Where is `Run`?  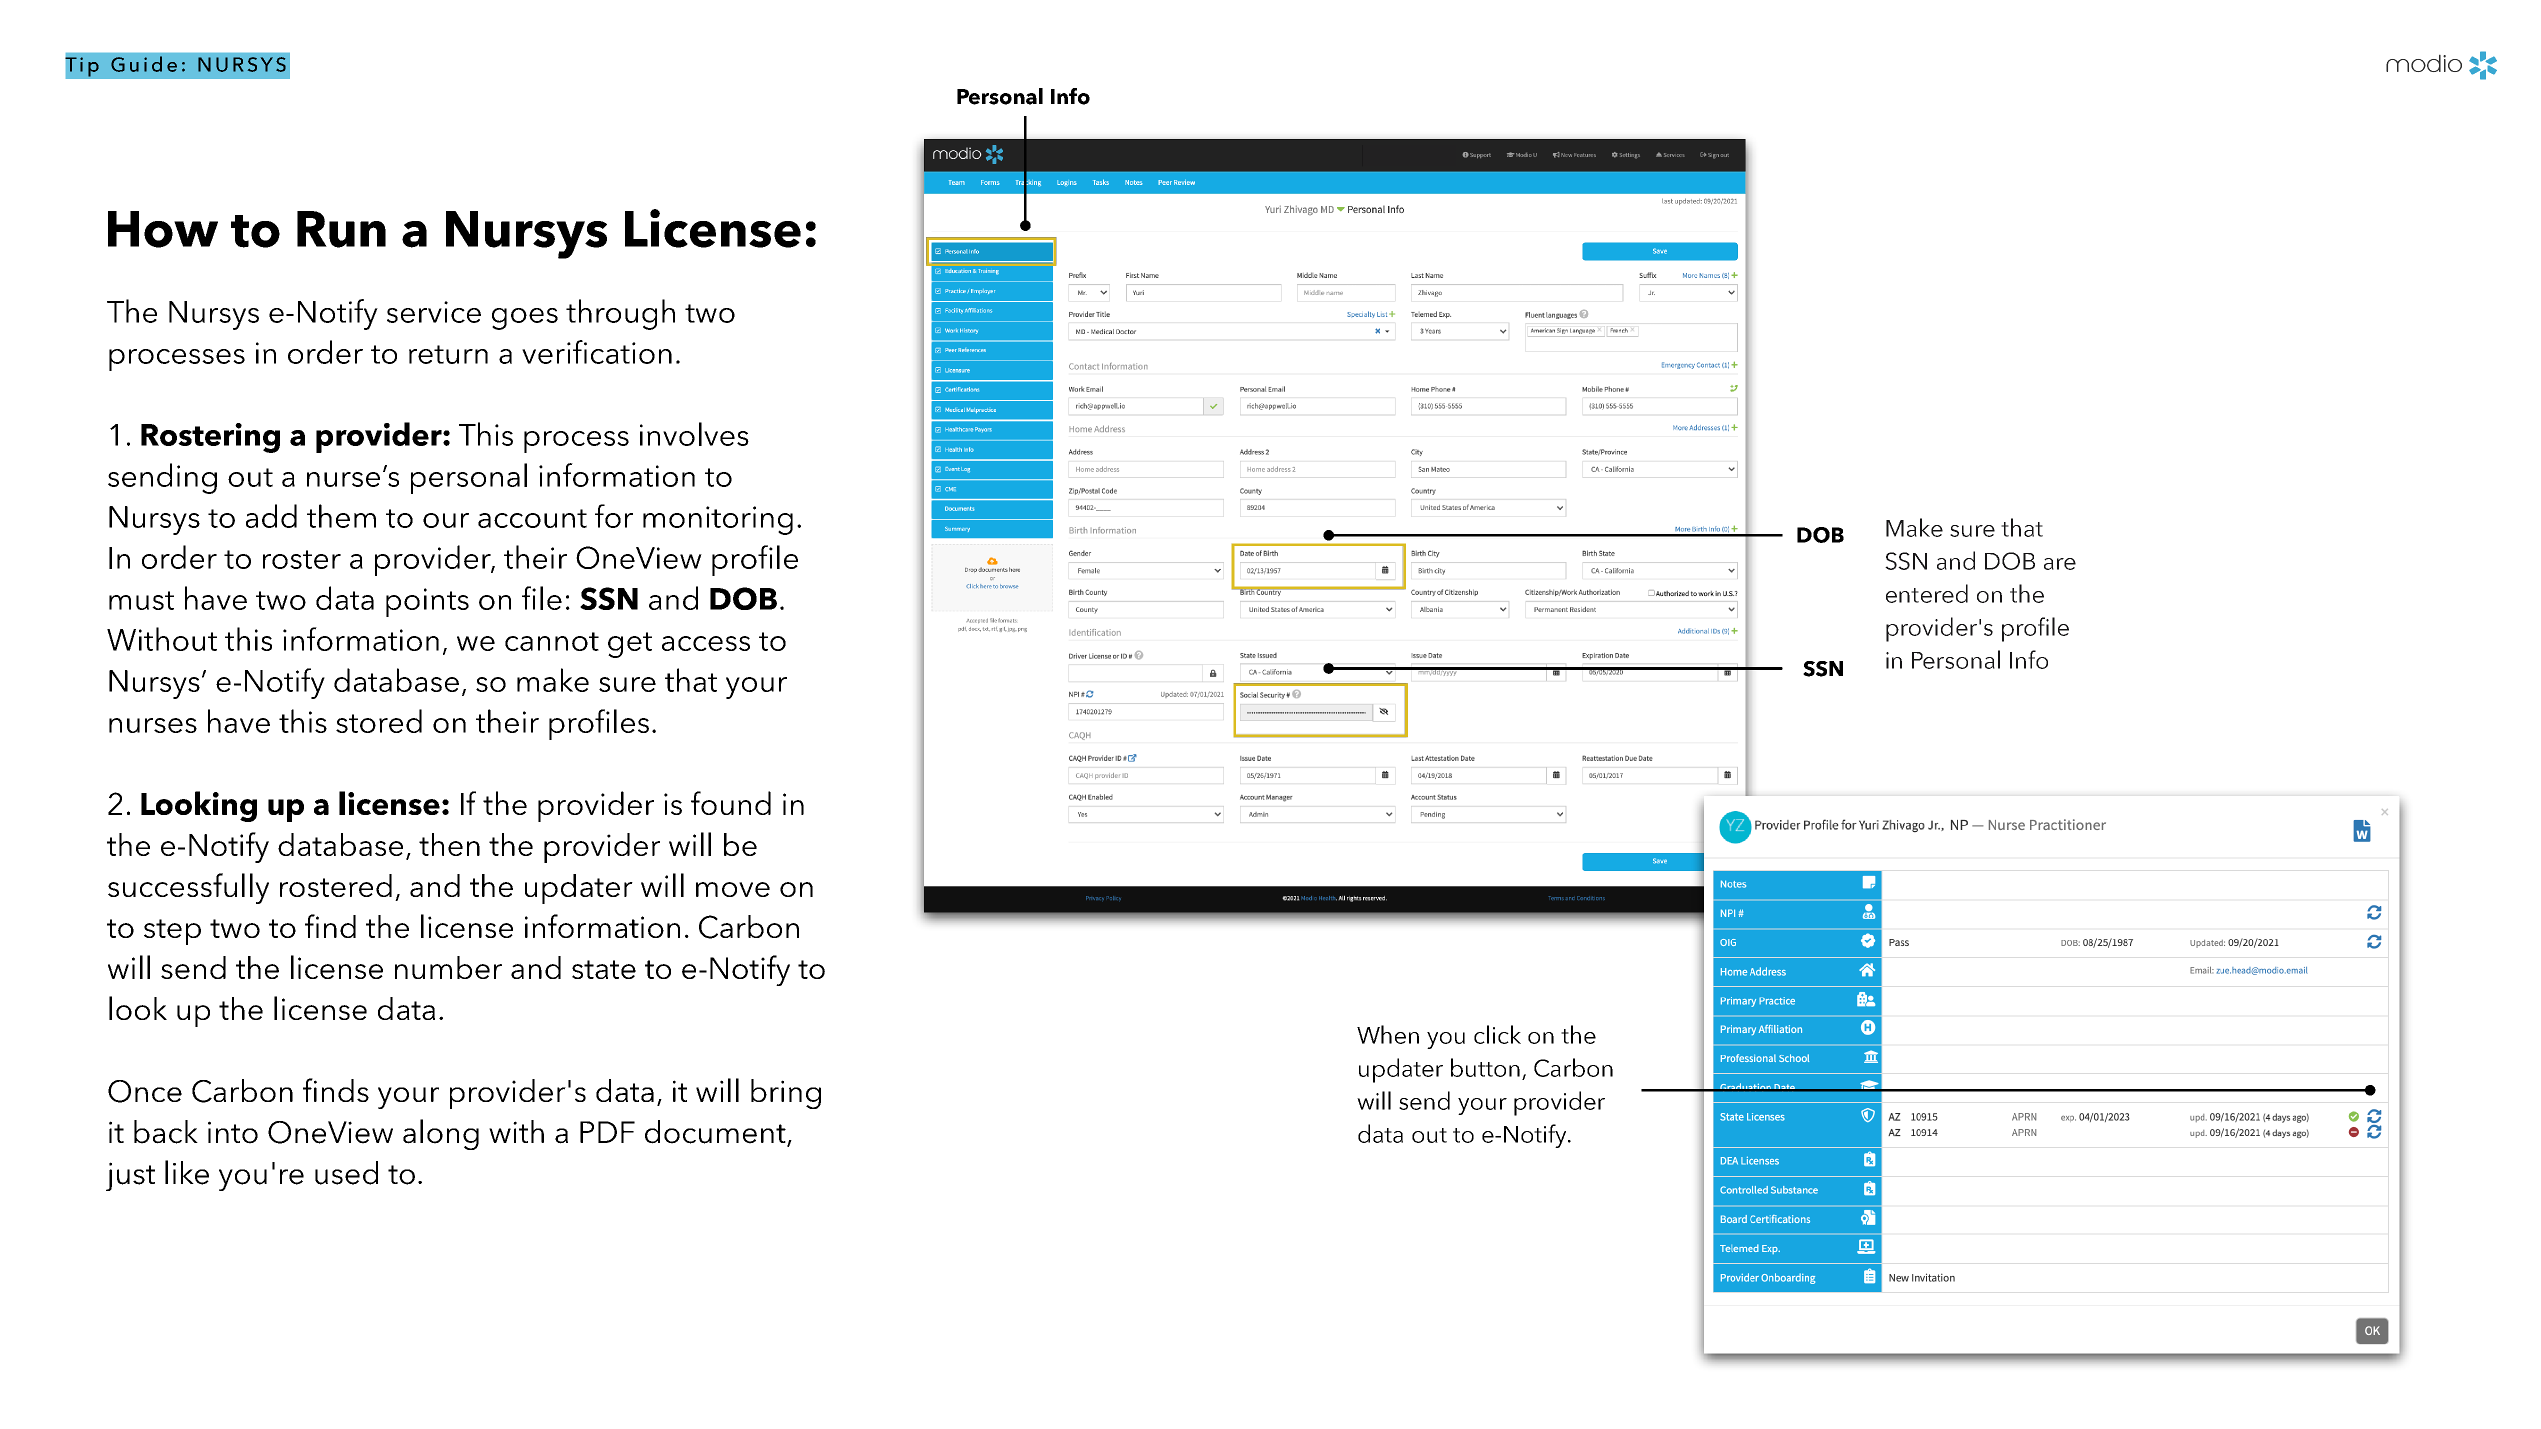 Run is located at coordinates (341, 229).
